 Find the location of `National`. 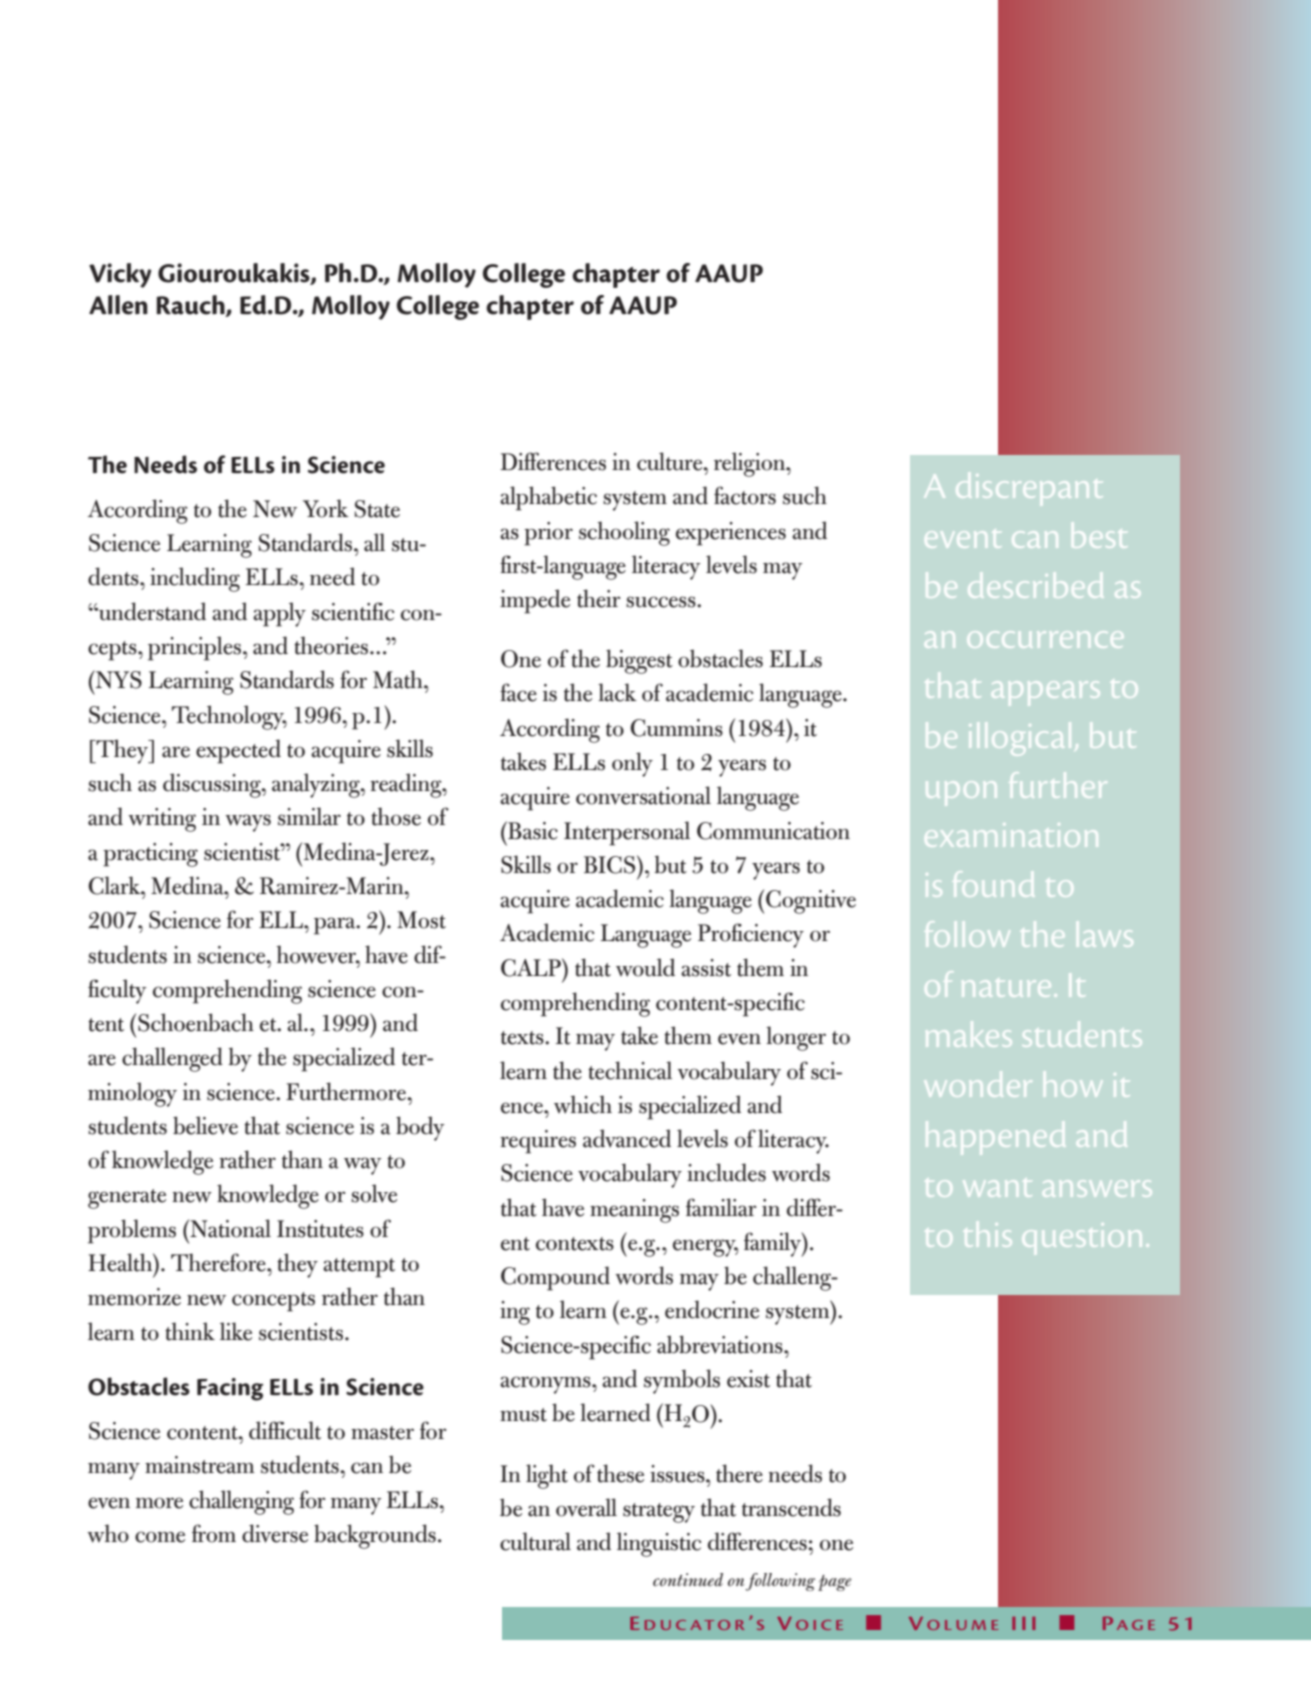

National is located at coordinates (229, 1228).
